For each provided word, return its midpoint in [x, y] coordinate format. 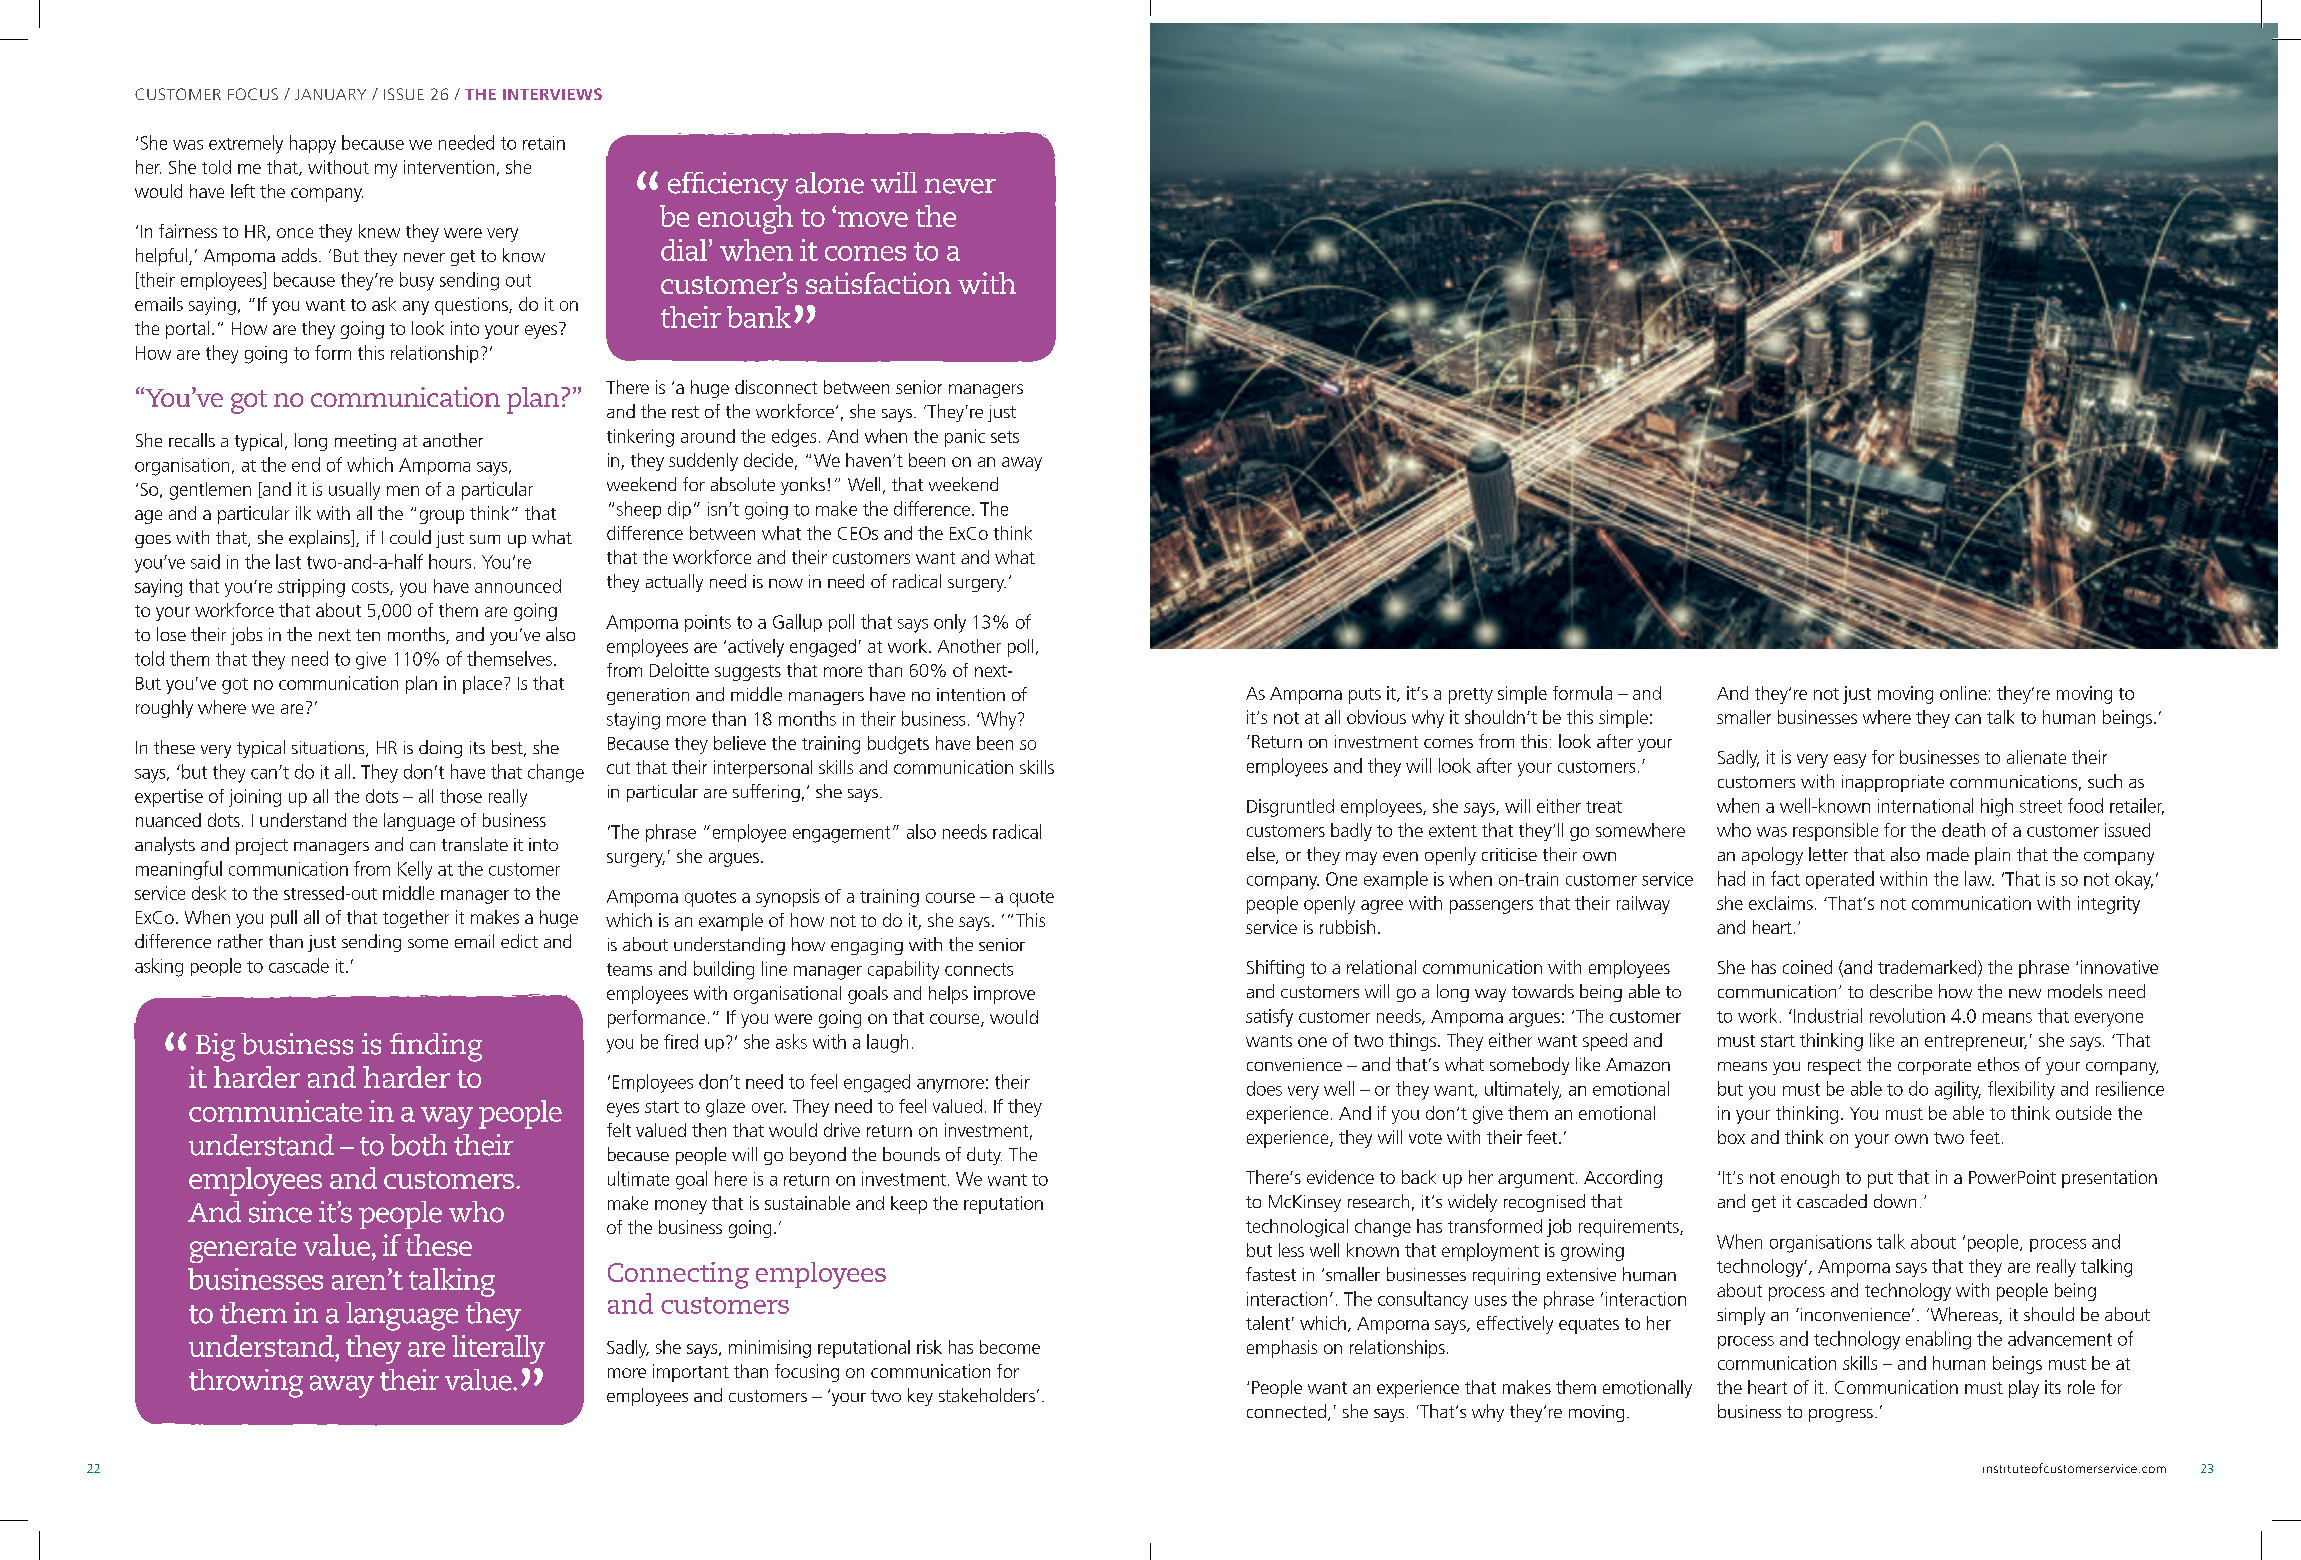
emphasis [1282, 1349]
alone [830, 183]
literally [498, 1349]
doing [440, 749]
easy [1850, 761]
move [873, 219]
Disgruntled [1290, 808]
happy [313, 144]
